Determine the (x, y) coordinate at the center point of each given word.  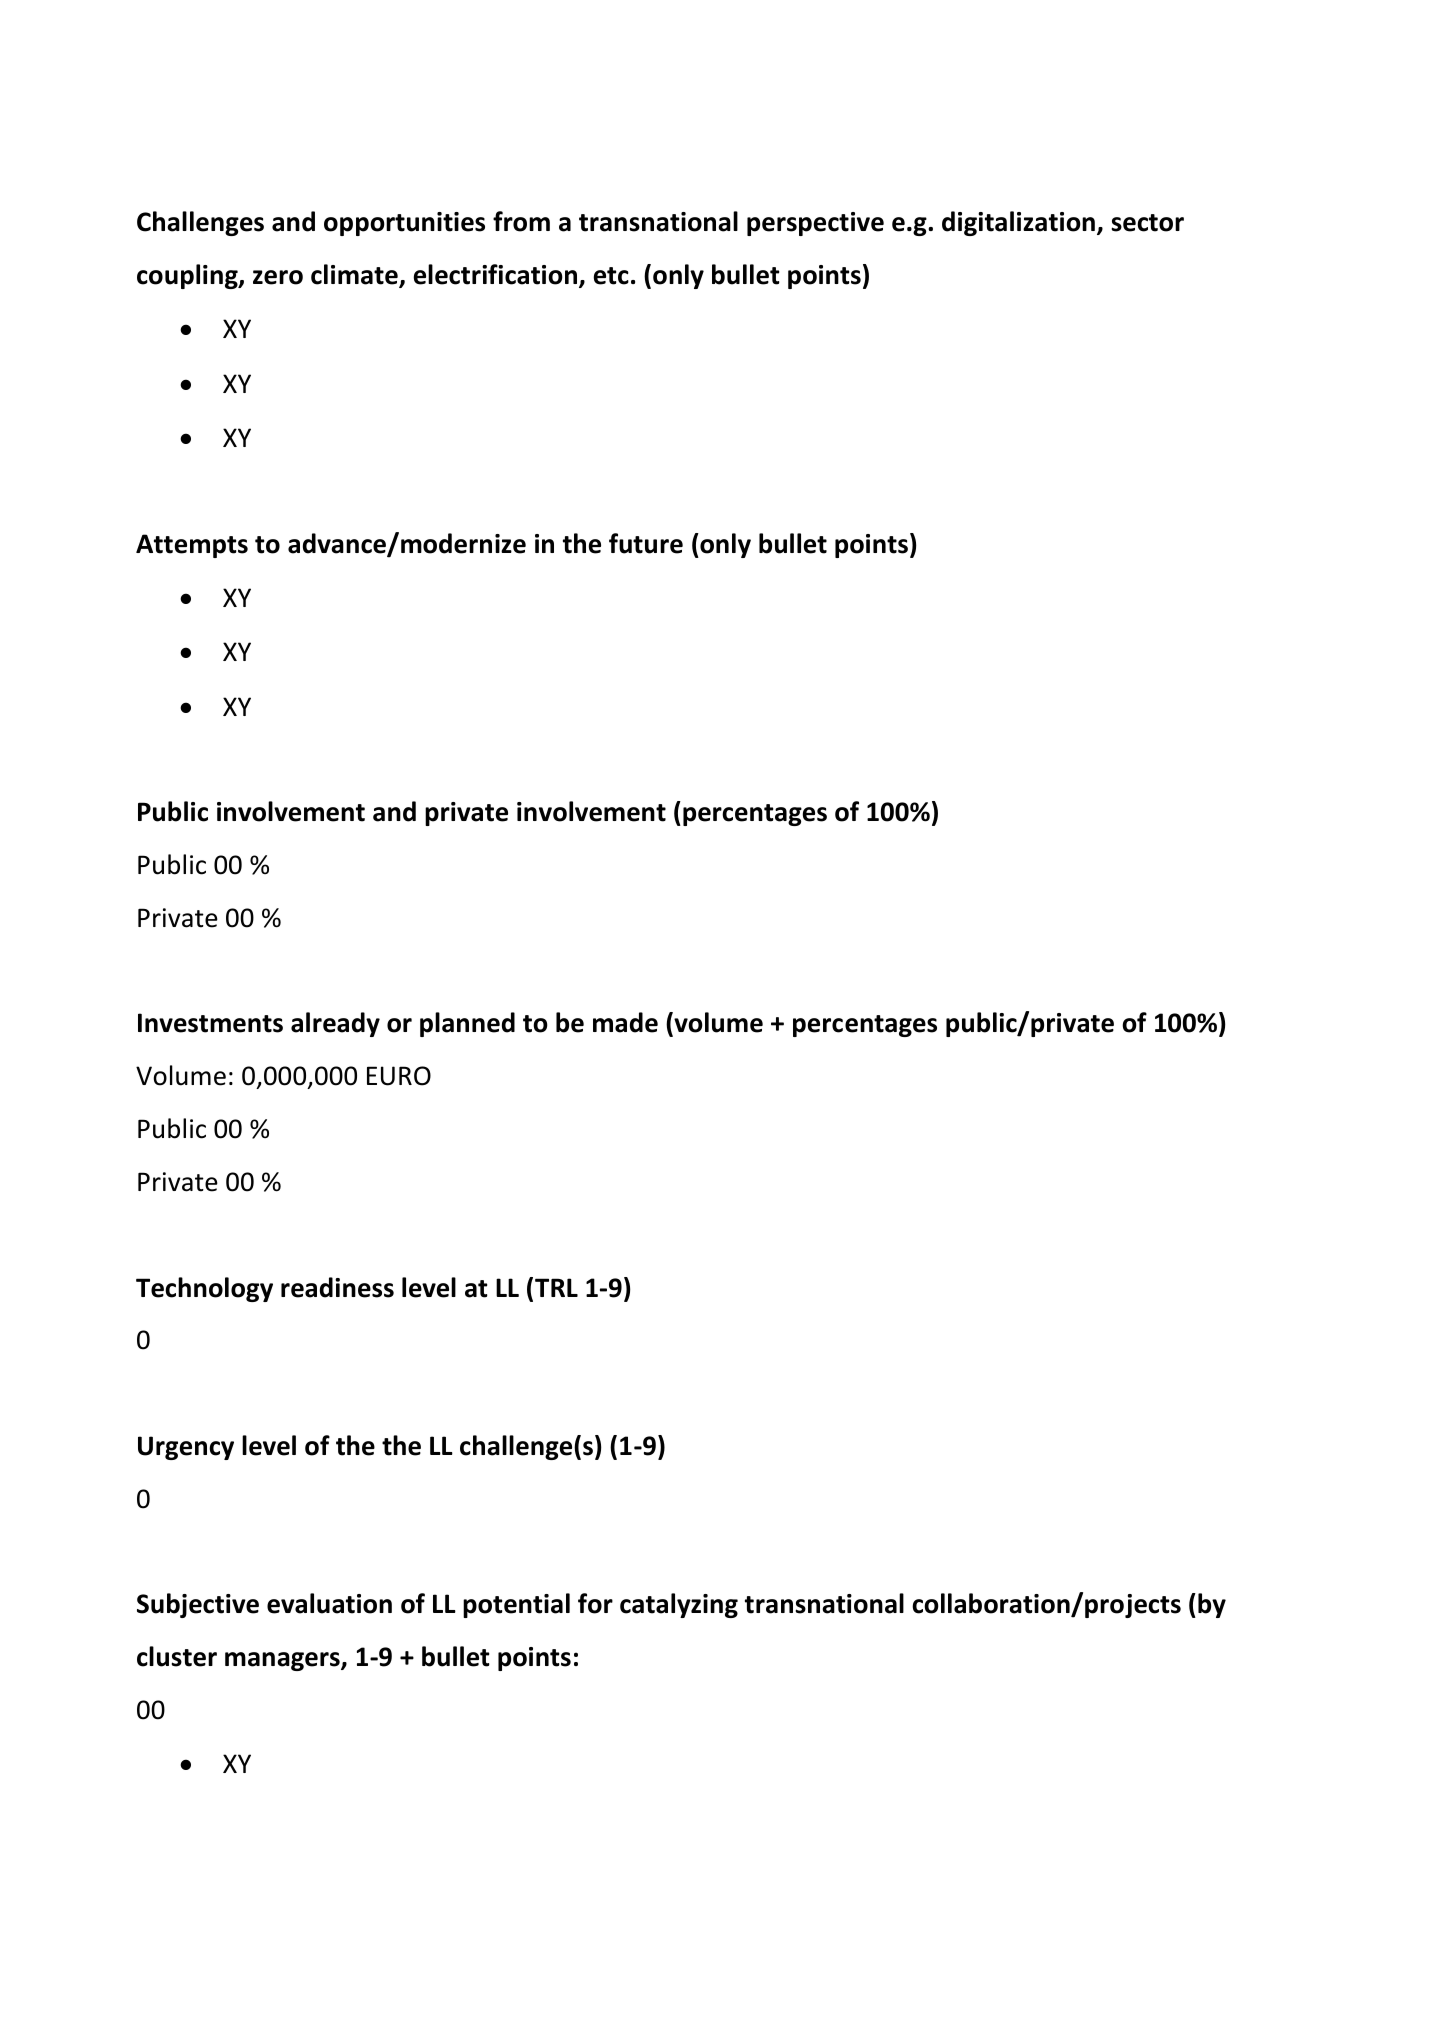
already (335, 1024)
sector (1147, 223)
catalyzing (679, 1605)
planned (467, 1024)
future (646, 543)
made (625, 1022)
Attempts (192, 546)
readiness (337, 1287)
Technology (204, 1289)
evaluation (329, 1603)
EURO (399, 1076)
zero (278, 277)
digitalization (1018, 223)
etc (611, 276)
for (595, 1603)
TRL (556, 1287)
